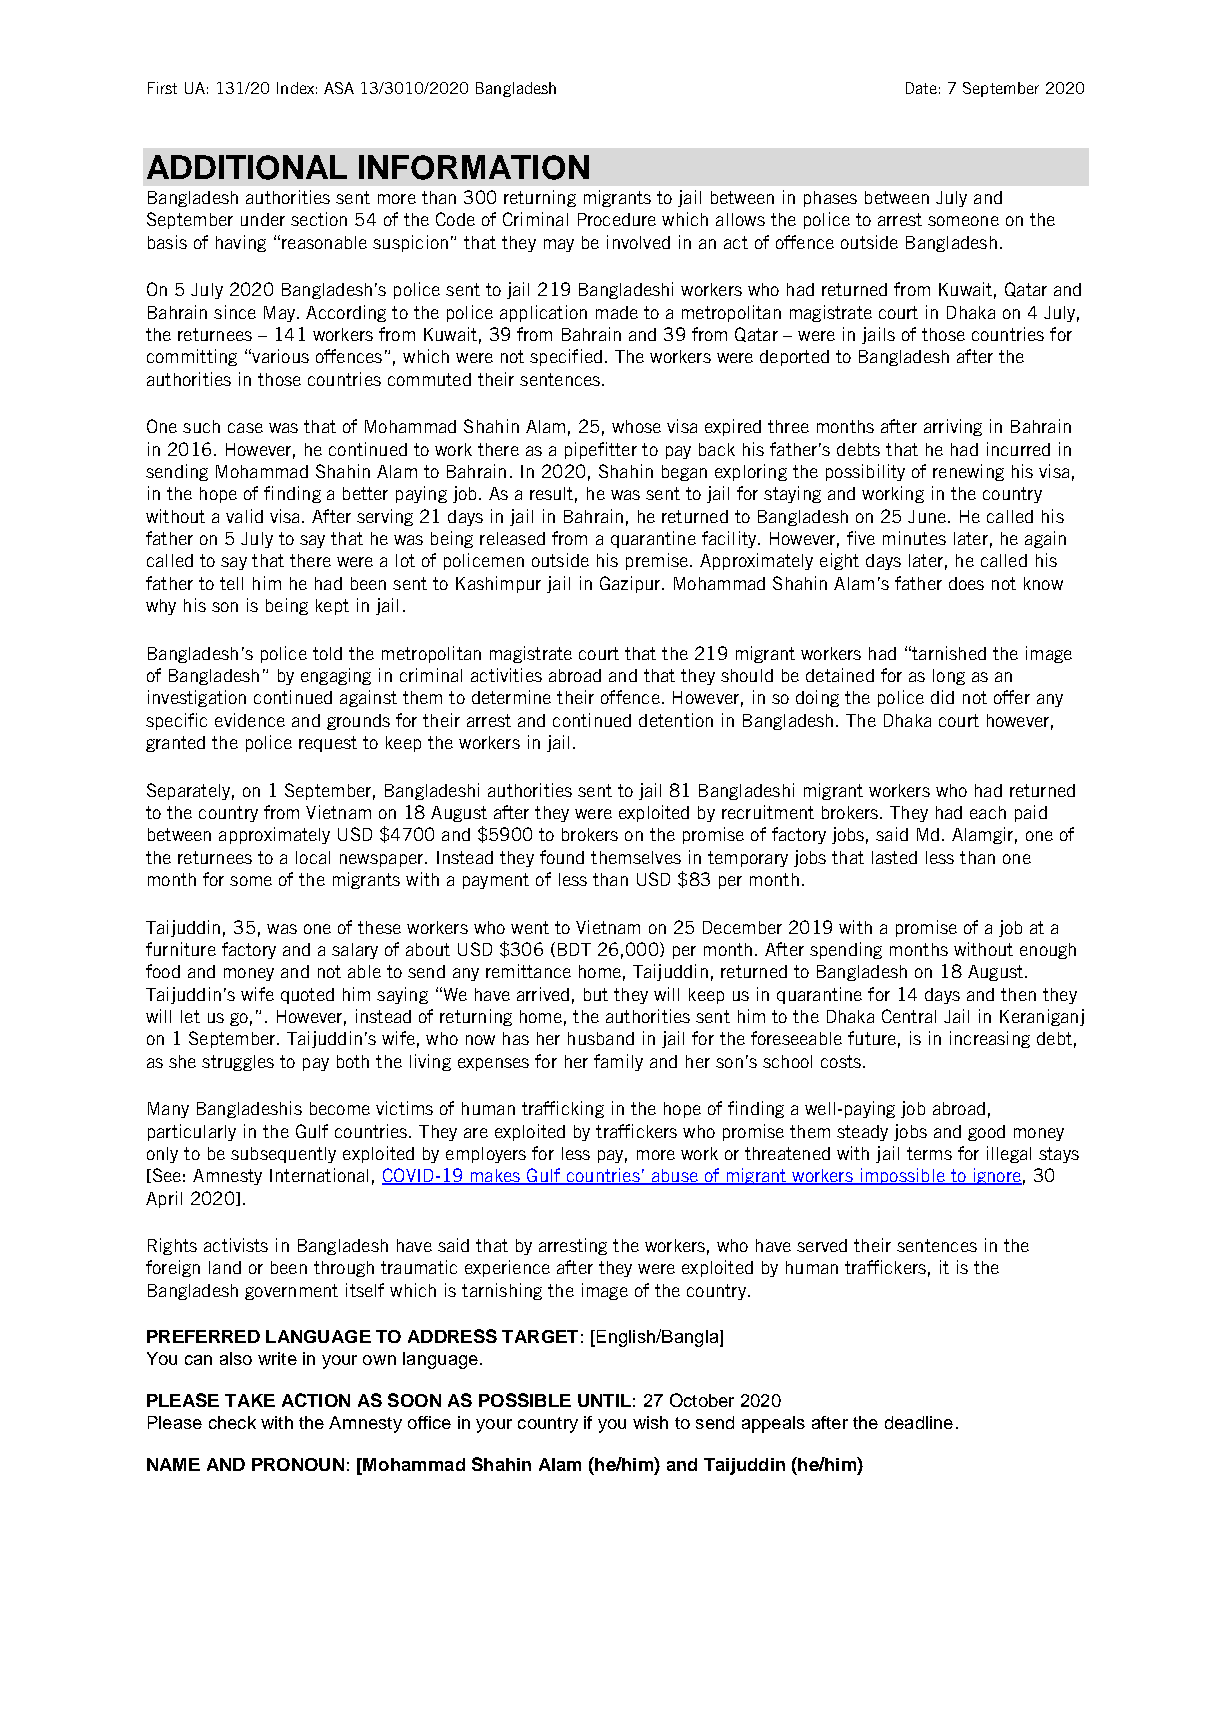  I want to click on Procedure, so click(617, 219).
